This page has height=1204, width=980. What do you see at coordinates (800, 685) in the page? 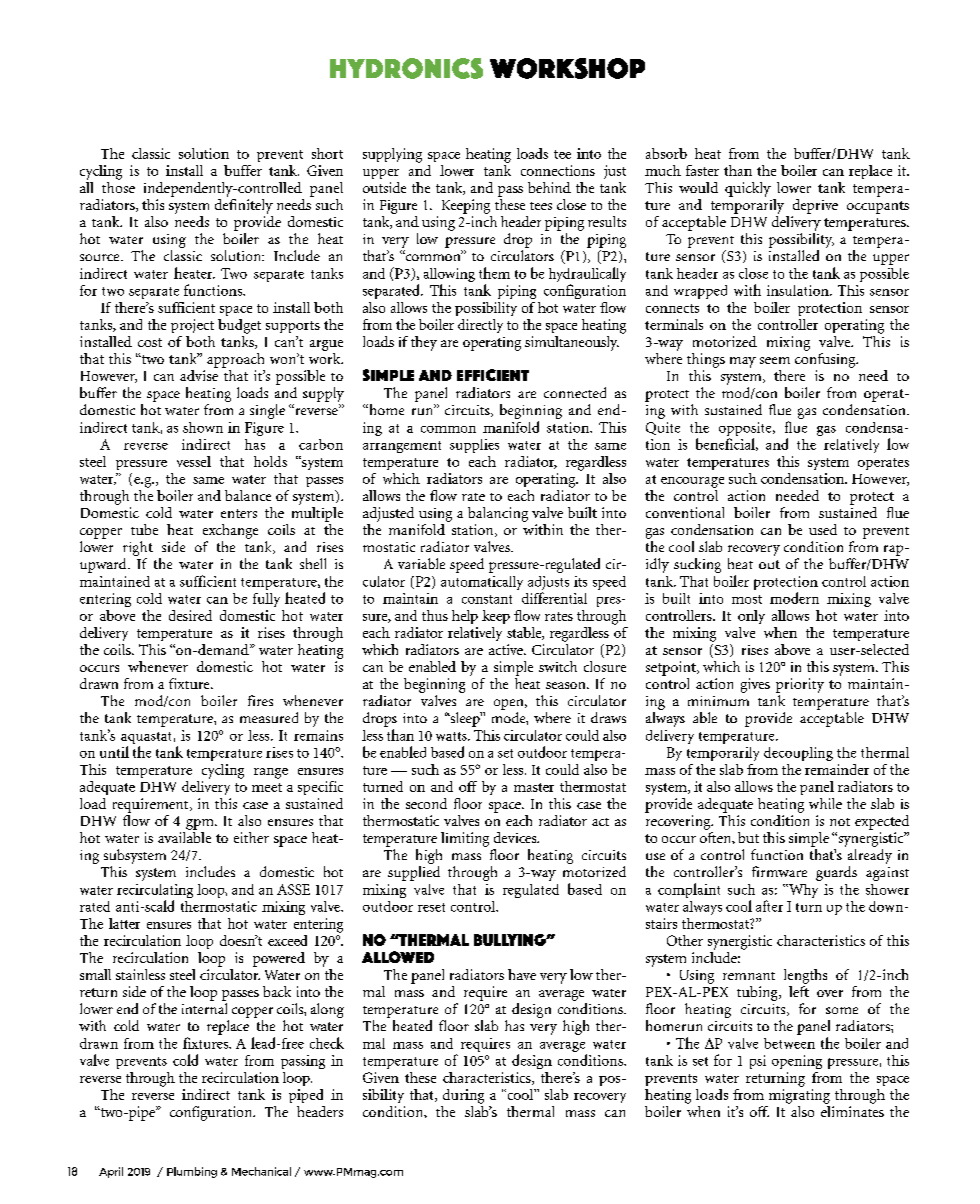
I see `priority` at bounding box center [800, 685].
